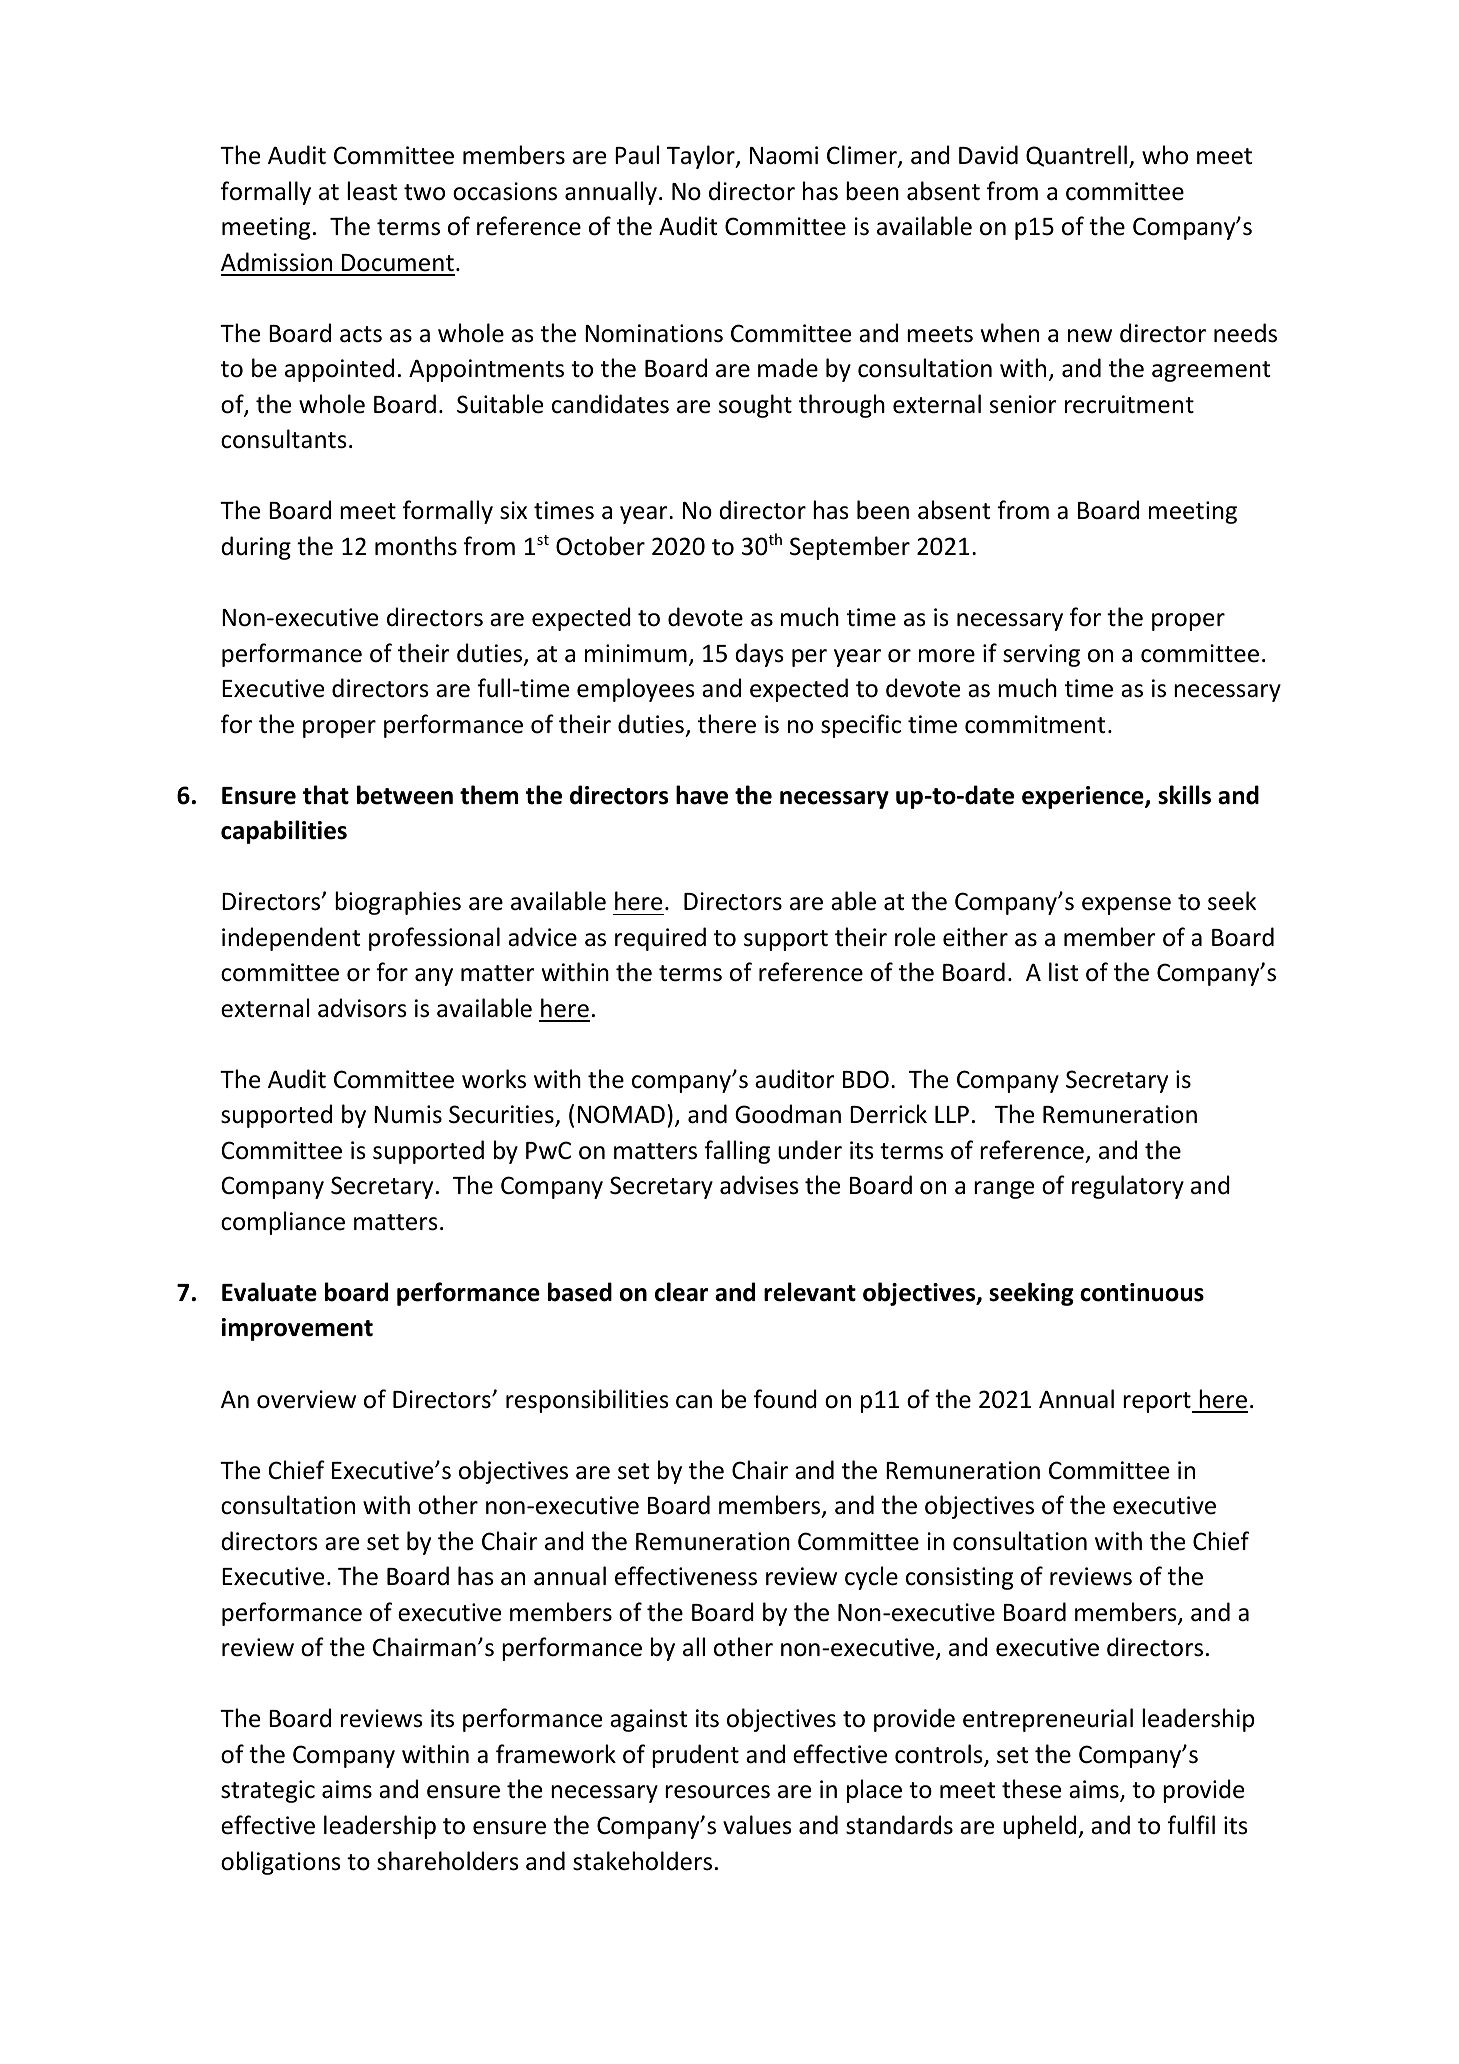 Image resolution: width=1459 pixels, height=2064 pixels. I want to click on have, so click(702, 795).
